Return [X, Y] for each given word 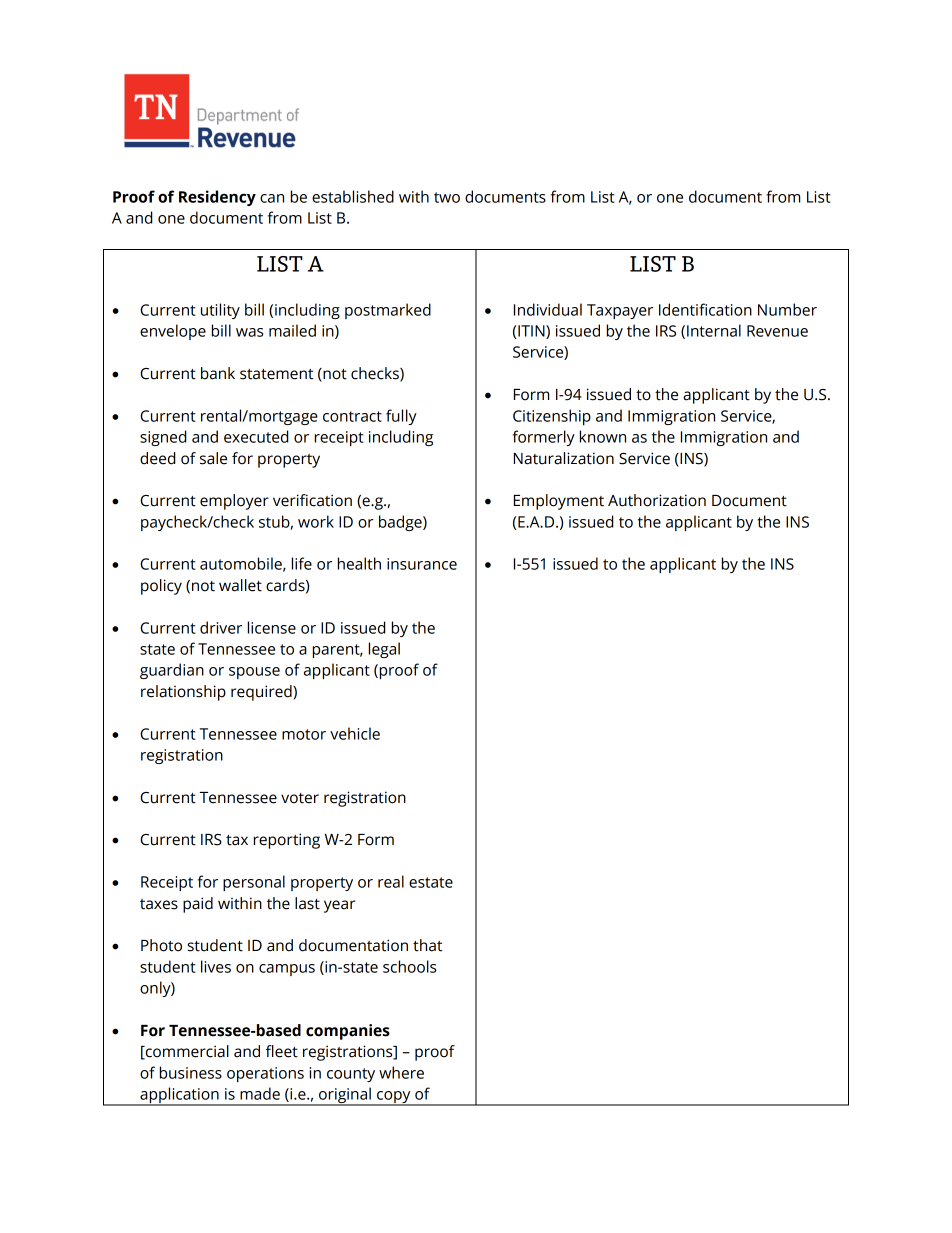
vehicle [355, 733]
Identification [705, 309]
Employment [559, 502]
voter [300, 798]
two [447, 197]
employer [234, 502]
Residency [217, 198]
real [391, 881]
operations [265, 1074]
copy [394, 1098]
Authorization [657, 500]
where [401, 1072]
